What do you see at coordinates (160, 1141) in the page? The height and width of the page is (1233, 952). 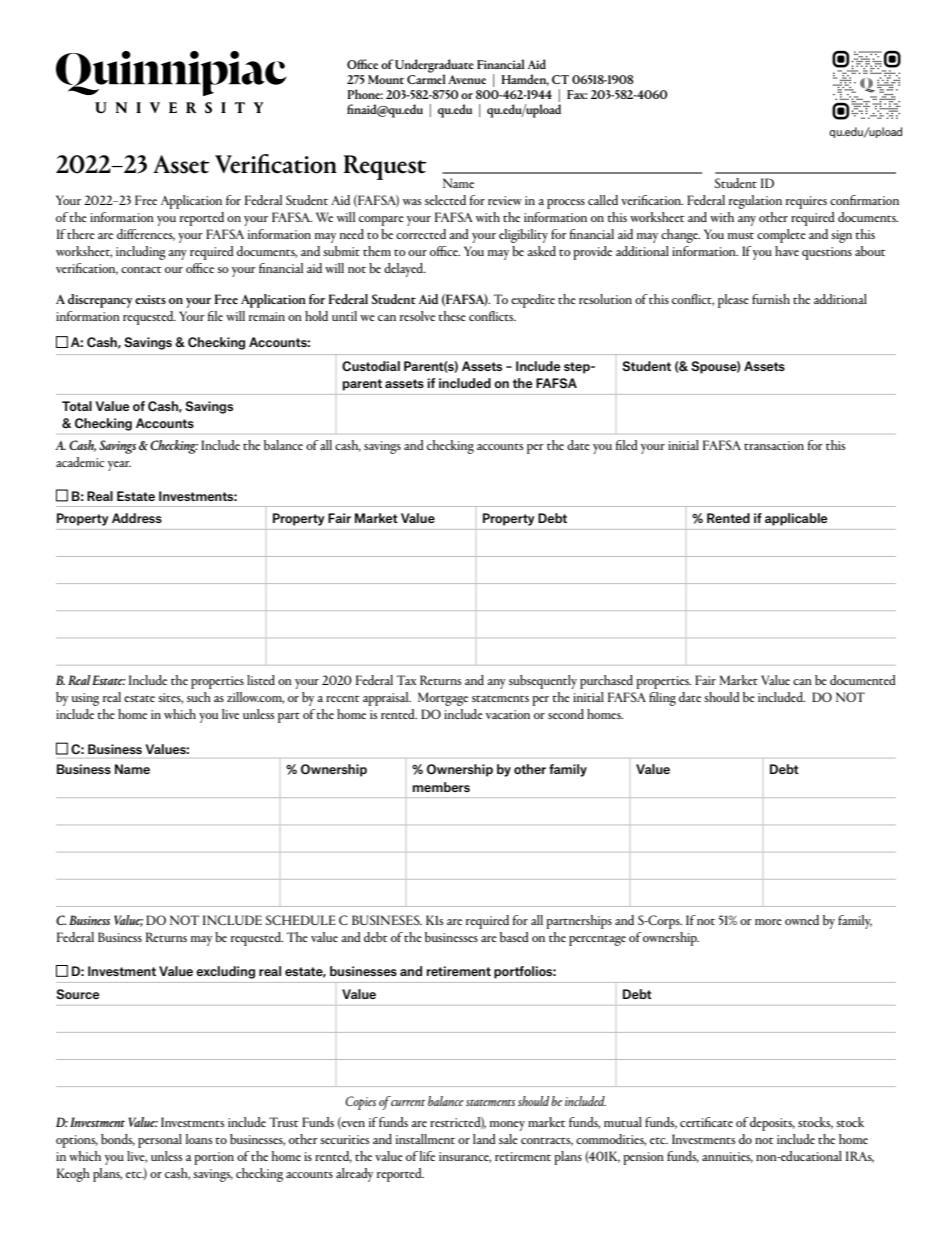 I see `personal` at bounding box center [160, 1141].
